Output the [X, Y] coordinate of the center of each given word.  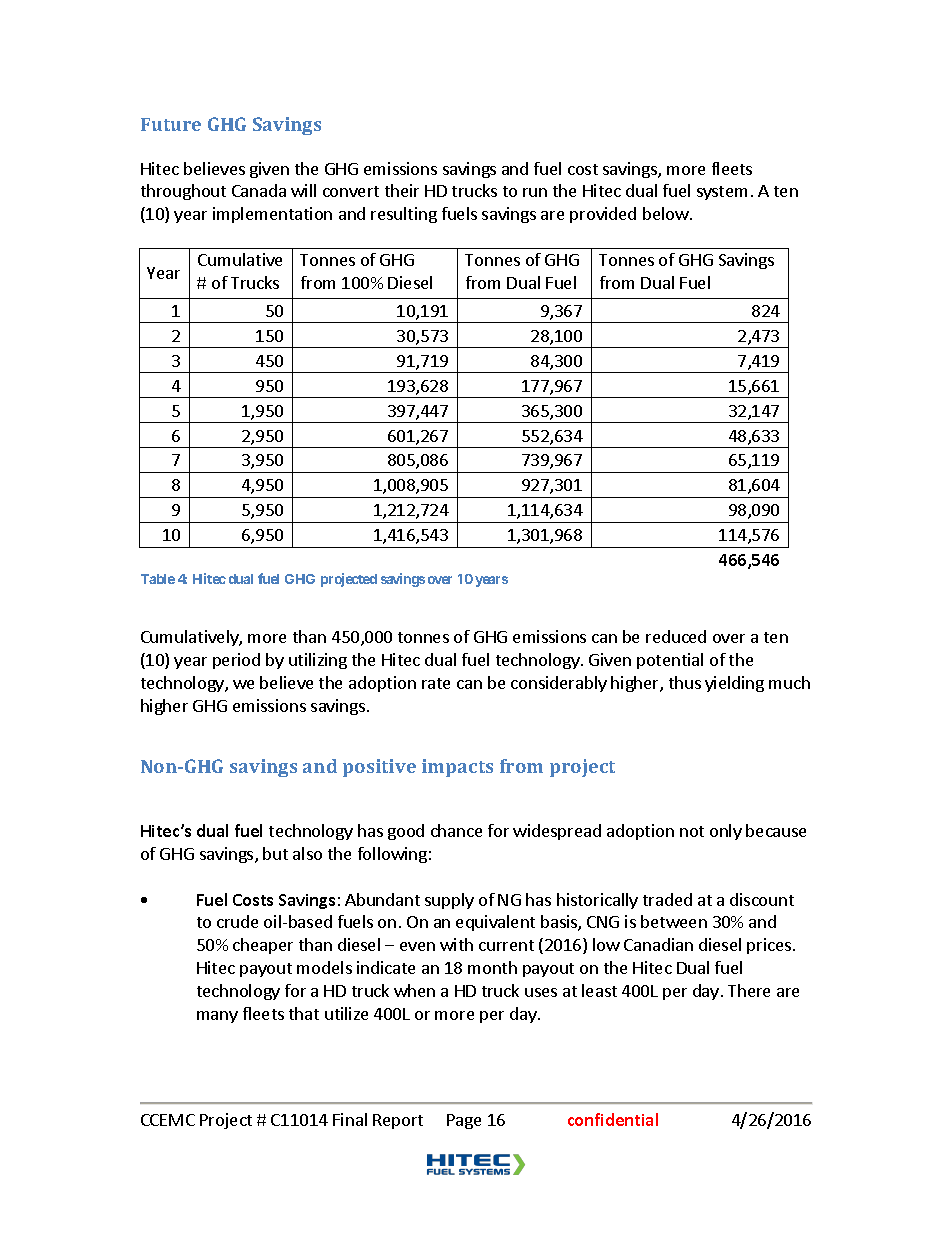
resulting [404, 215]
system [722, 193]
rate [436, 683]
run [535, 192]
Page [464, 1121]
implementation [272, 215]
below [667, 213]
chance [456, 830]
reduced [676, 636]
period [236, 661]
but [275, 853]
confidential [613, 1119]
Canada [259, 190]
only [726, 832]
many [217, 1017]
